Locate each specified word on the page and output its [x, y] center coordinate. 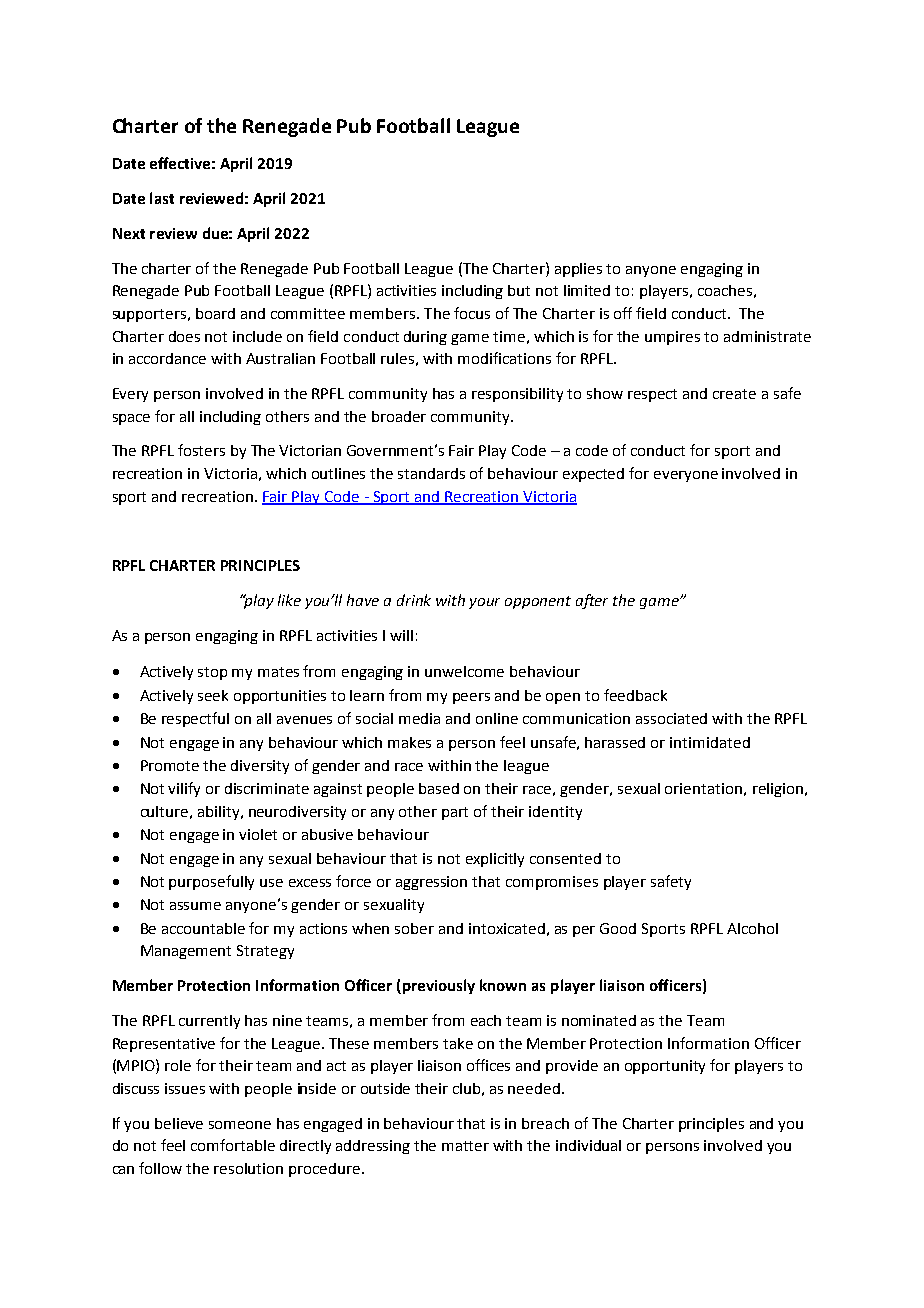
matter [465, 1146]
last [162, 198]
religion [778, 790]
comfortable [233, 1145]
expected [593, 475]
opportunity [665, 1067]
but [519, 290]
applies [578, 270]
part [455, 813]
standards [431, 473]
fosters [201, 450]
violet [258, 834]
